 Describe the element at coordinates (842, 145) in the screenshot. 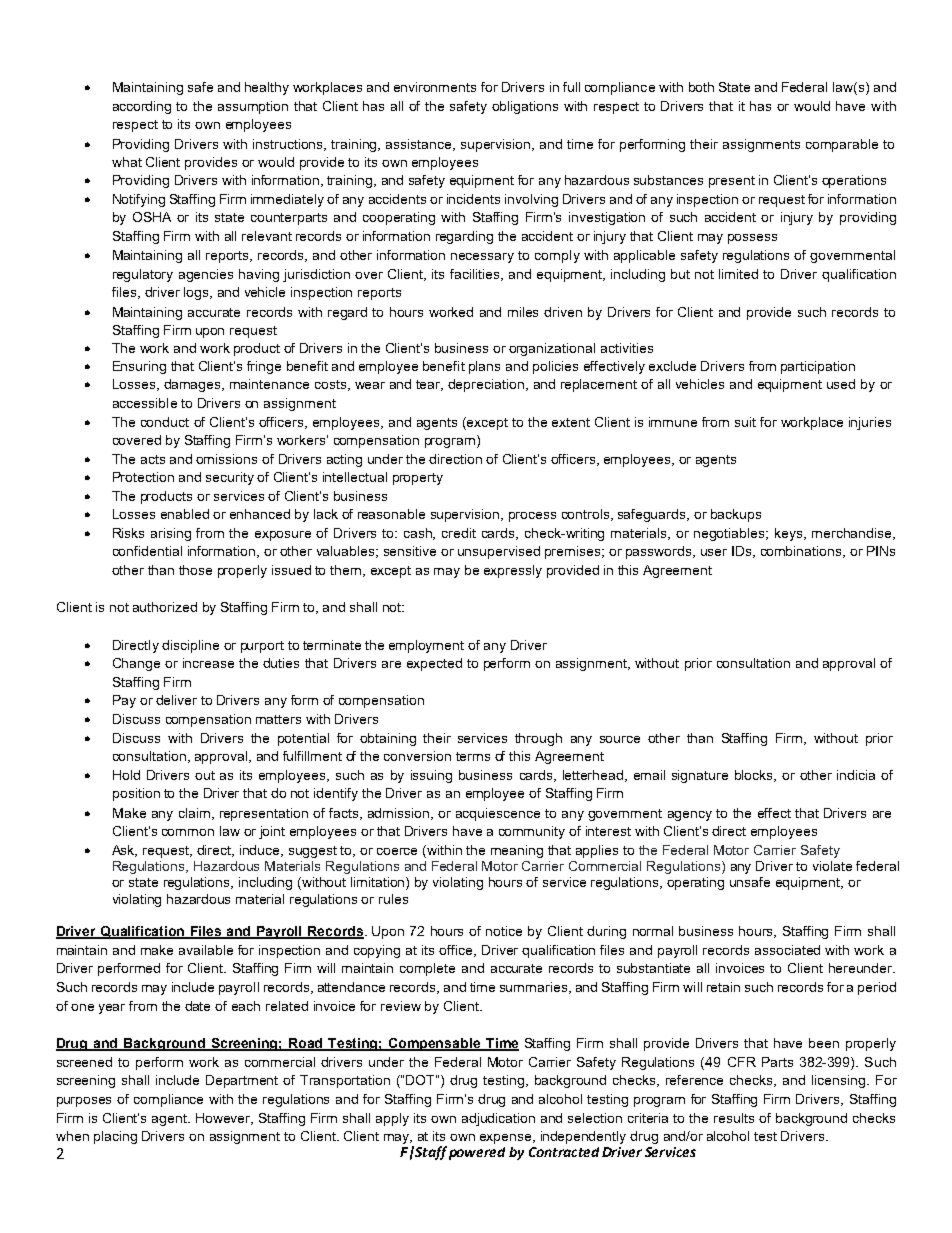

I see `comparable` at that location.
